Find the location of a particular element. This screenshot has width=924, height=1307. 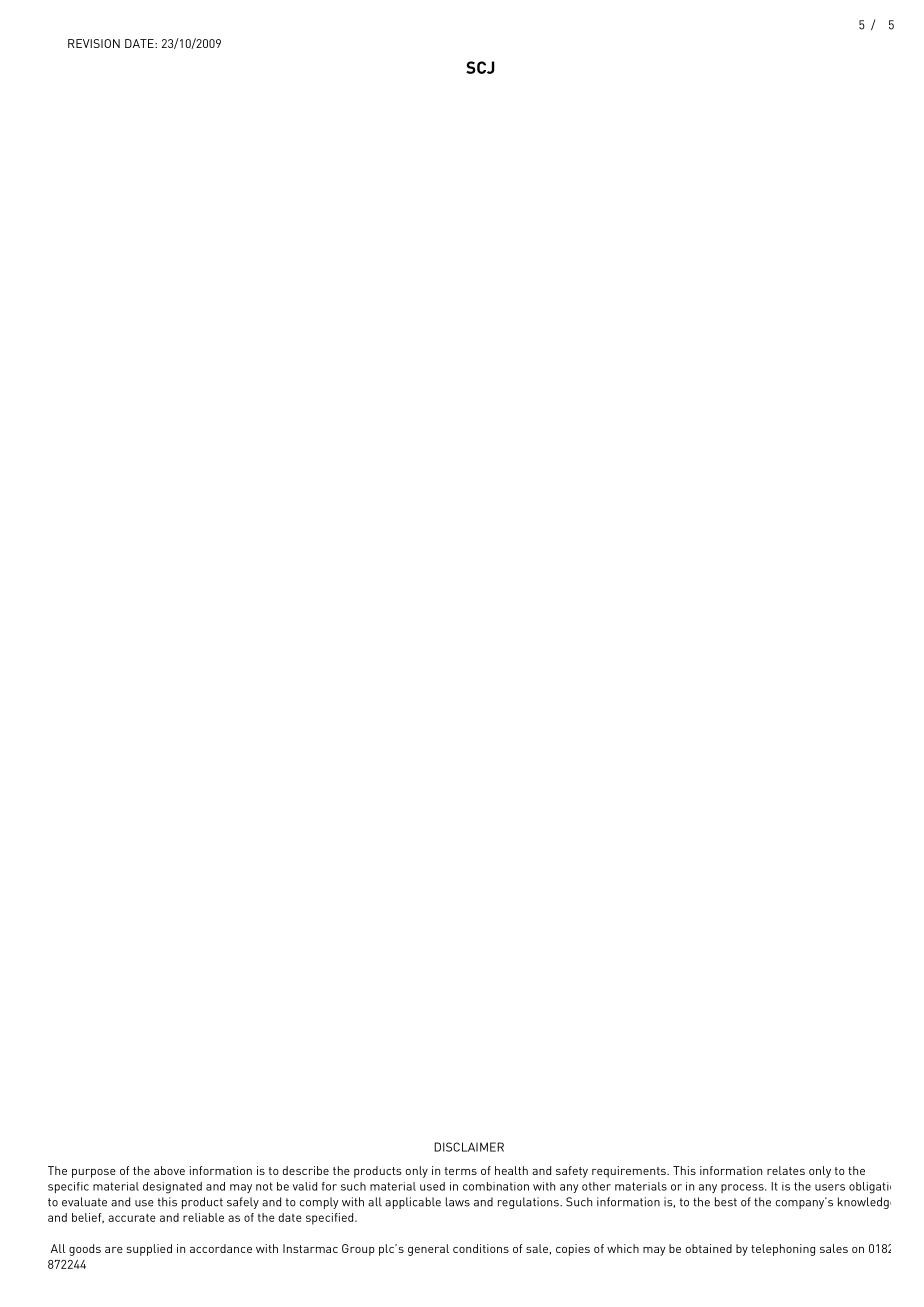

safety is located at coordinates (572, 1172).
